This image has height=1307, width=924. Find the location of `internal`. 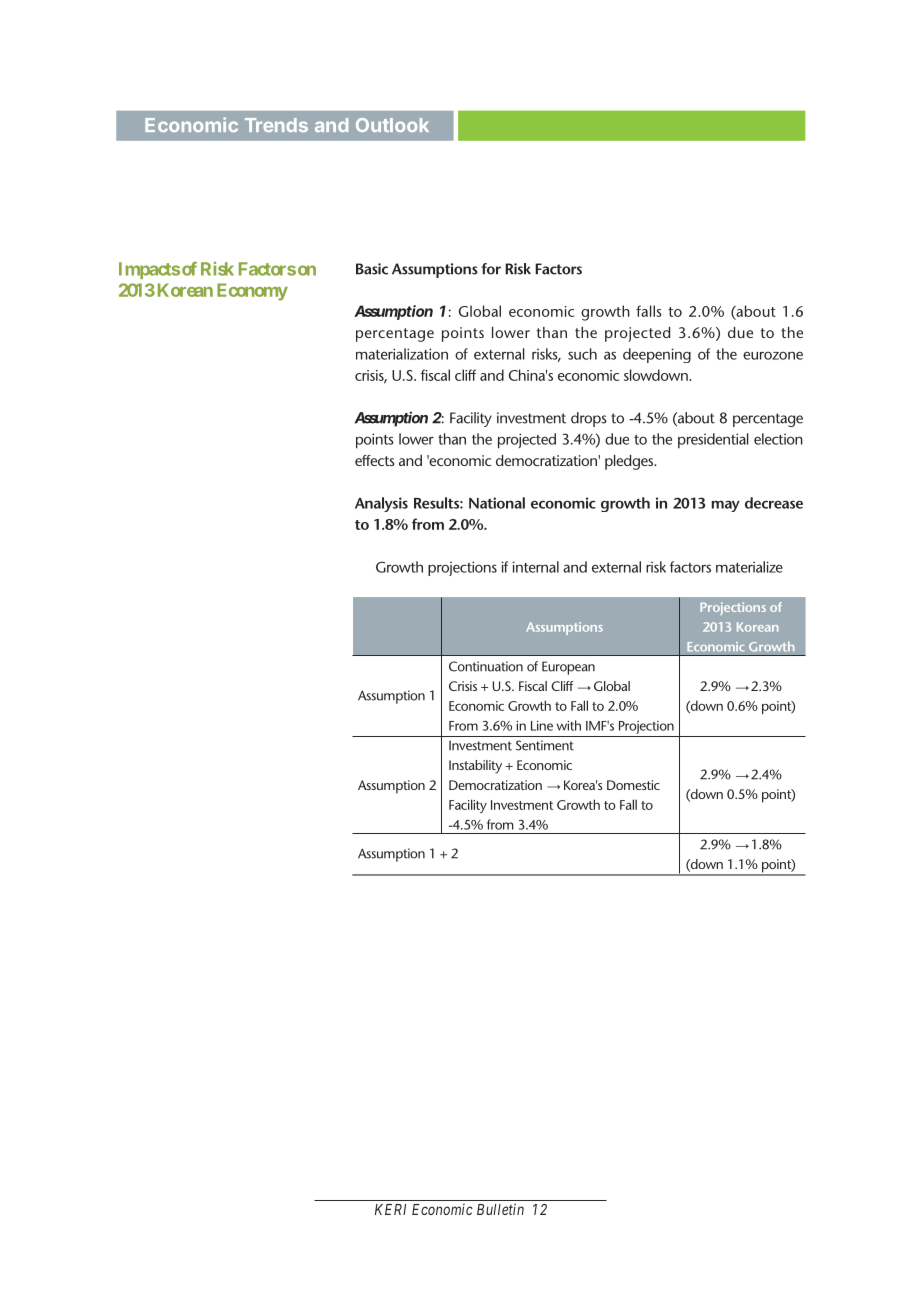

internal is located at coordinates (535, 567).
